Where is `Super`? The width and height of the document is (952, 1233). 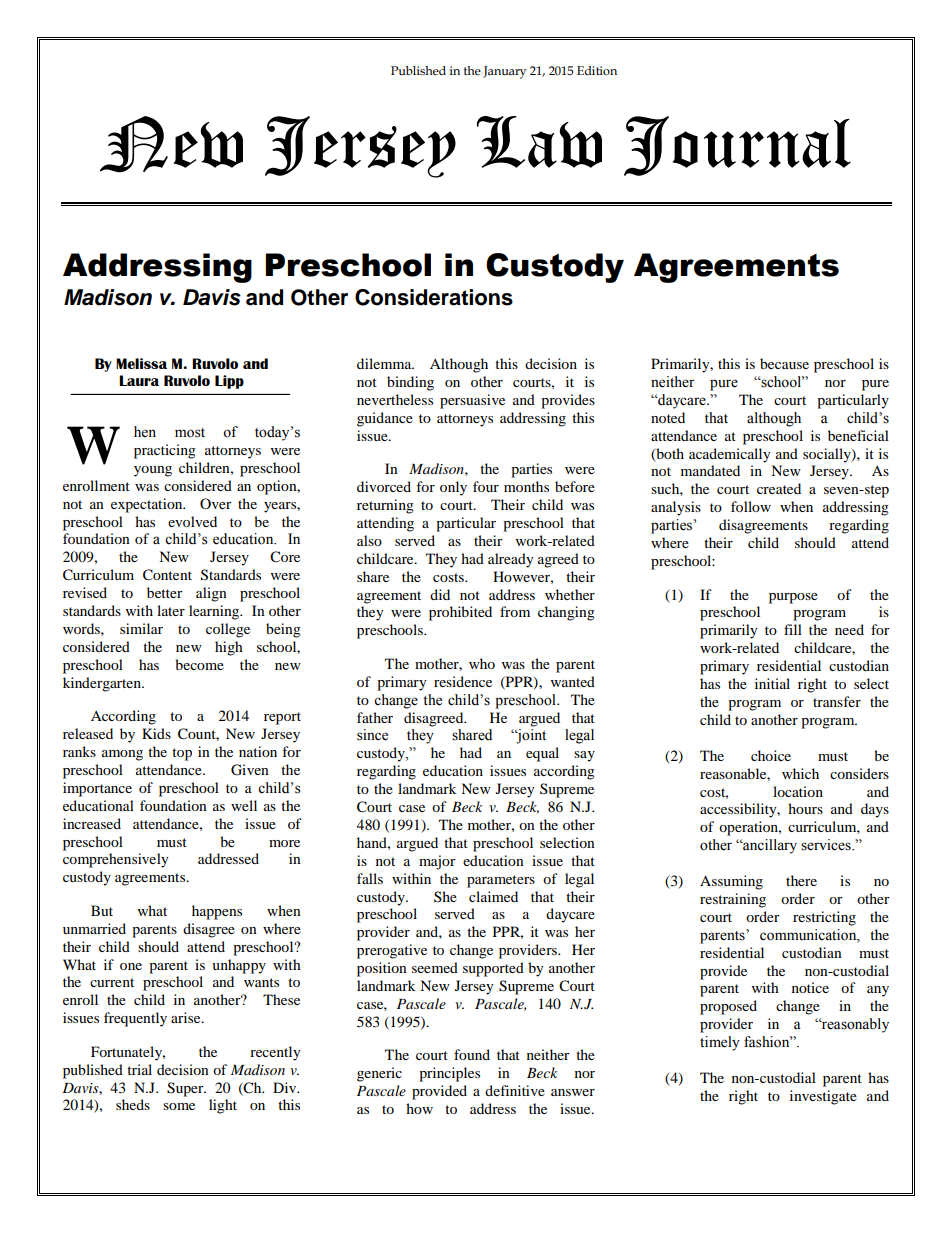
Super is located at coordinates (186, 1089).
